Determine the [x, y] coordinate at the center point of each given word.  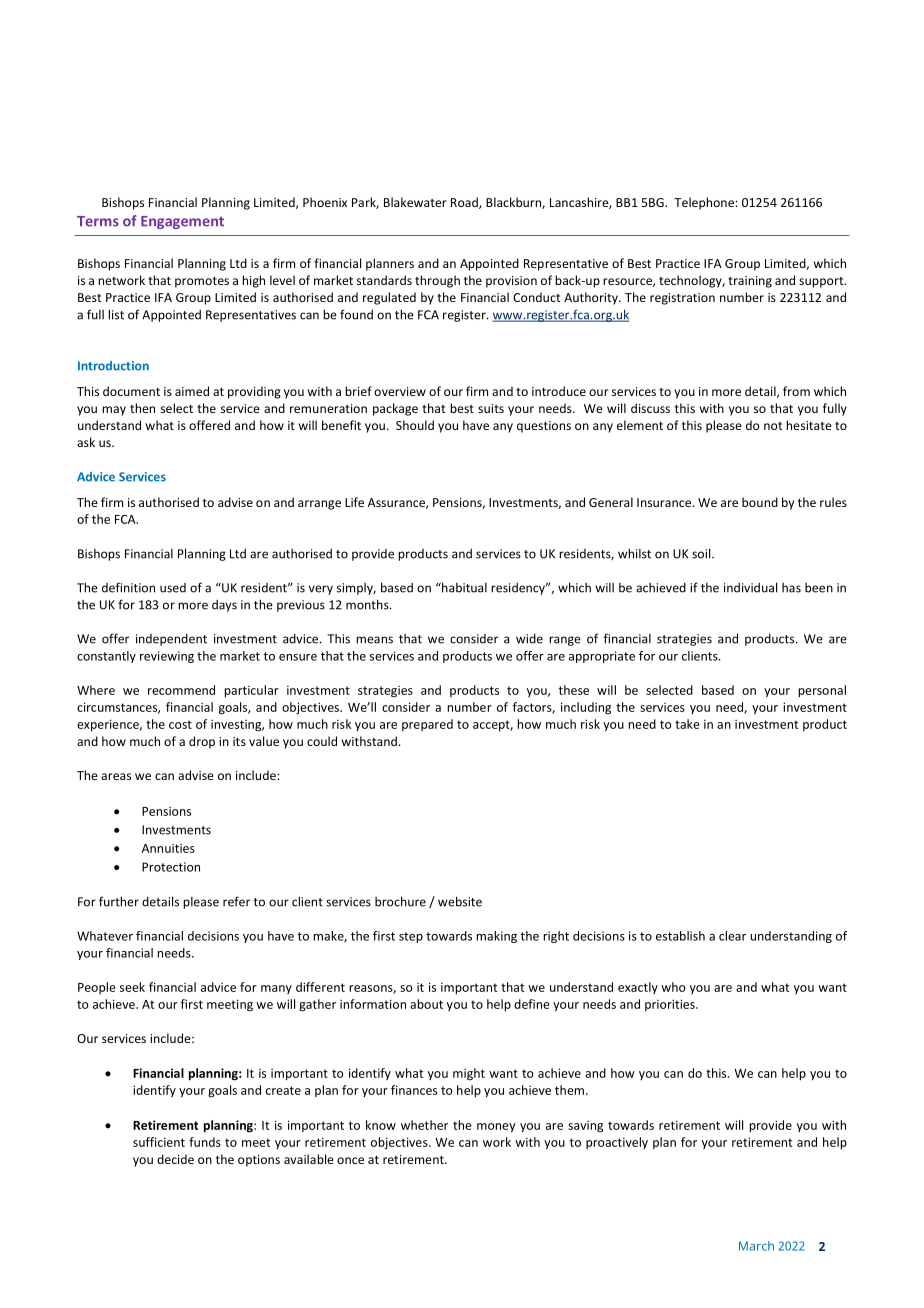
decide [175, 1159]
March [756, 1246]
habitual [463, 587]
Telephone [705, 203]
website [460, 901]
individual [750, 587]
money [496, 1128]
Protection [171, 867]
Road [465, 203]
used [173, 588]
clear [732, 936]
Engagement [182, 222]
